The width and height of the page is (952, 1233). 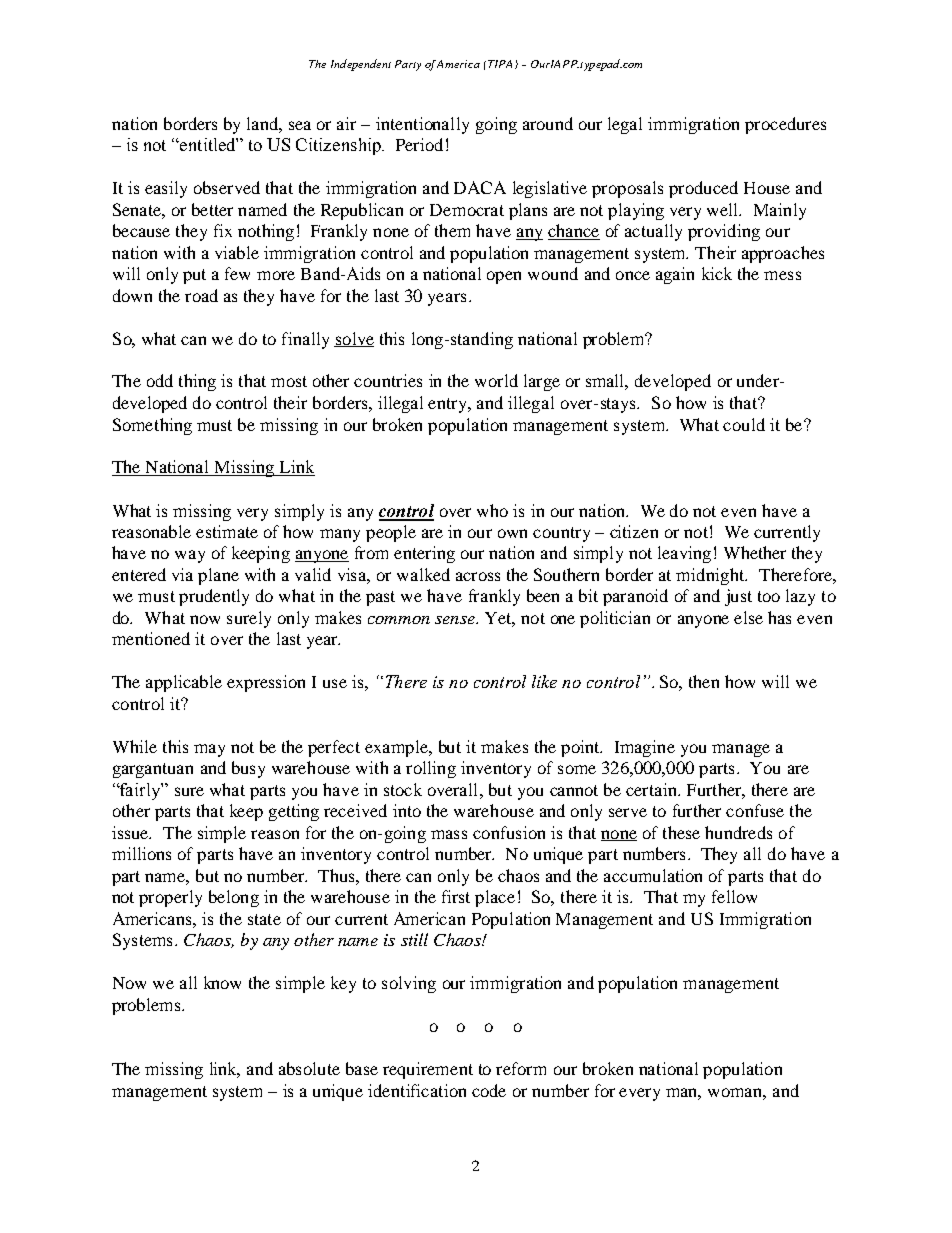 What do you see at coordinates (218, 576) in the page?
I see `plane` at bounding box center [218, 576].
